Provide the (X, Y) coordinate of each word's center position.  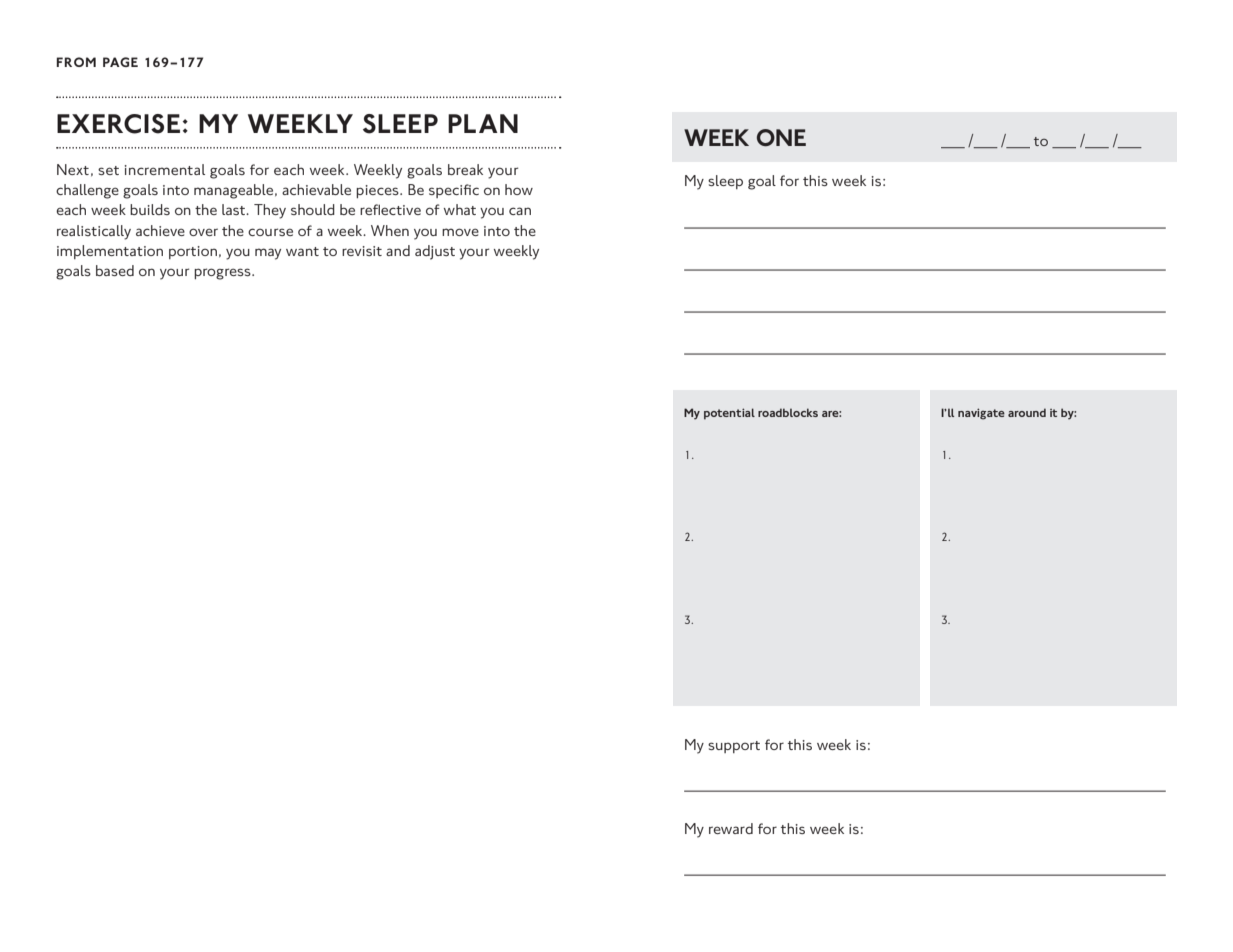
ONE (781, 138)
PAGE (120, 62)
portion (193, 252)
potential (729, 414)
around (1027, 412)
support (734, 747)
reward (731, 828)
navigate (981, 414)
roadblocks (788, 412)
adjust (435, 252)
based (115, 270)
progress (223, 274)
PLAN (483, 123)
